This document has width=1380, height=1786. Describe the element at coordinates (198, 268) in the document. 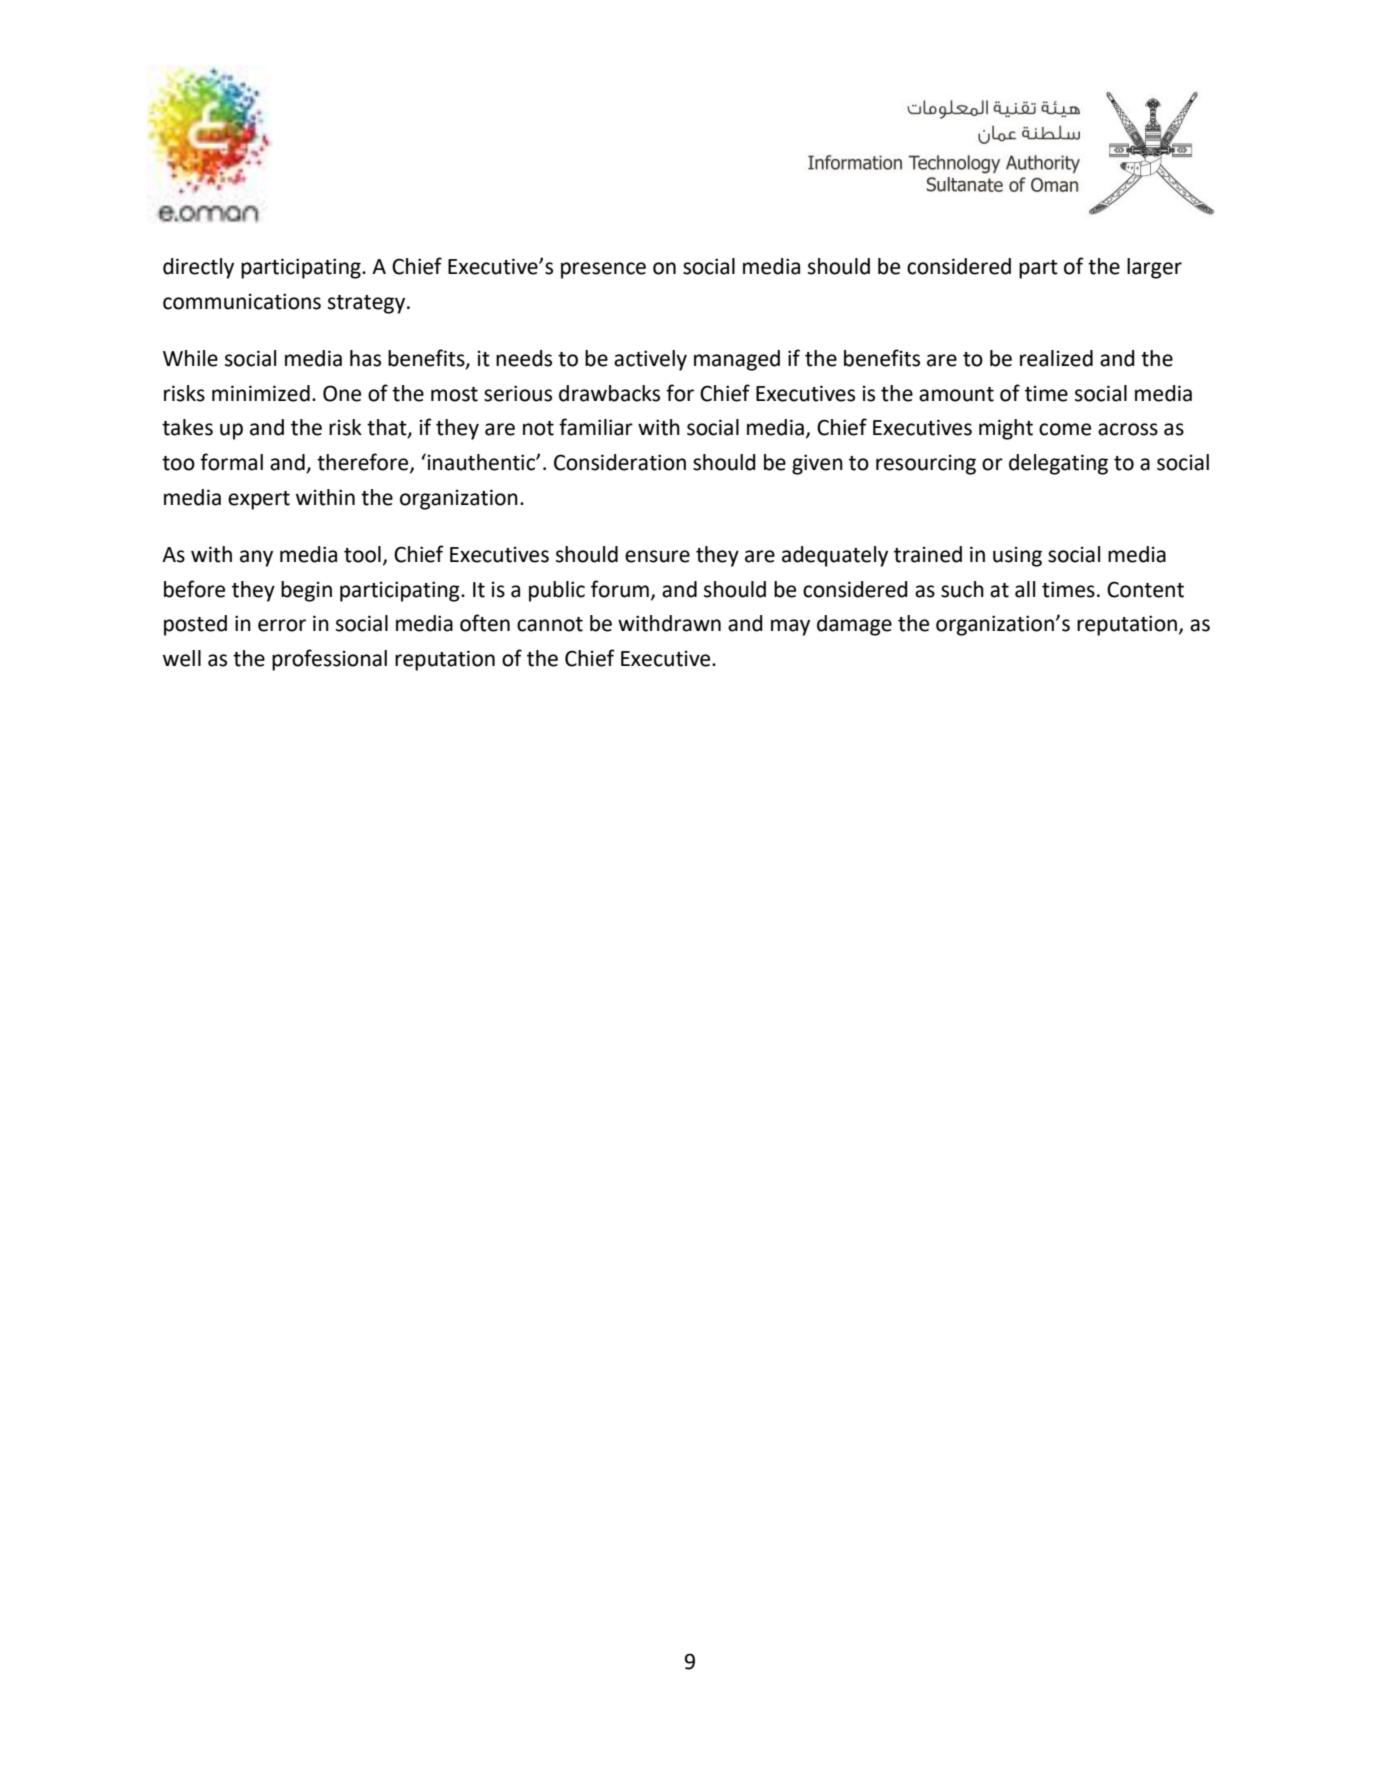

I see `directly` at that location.
